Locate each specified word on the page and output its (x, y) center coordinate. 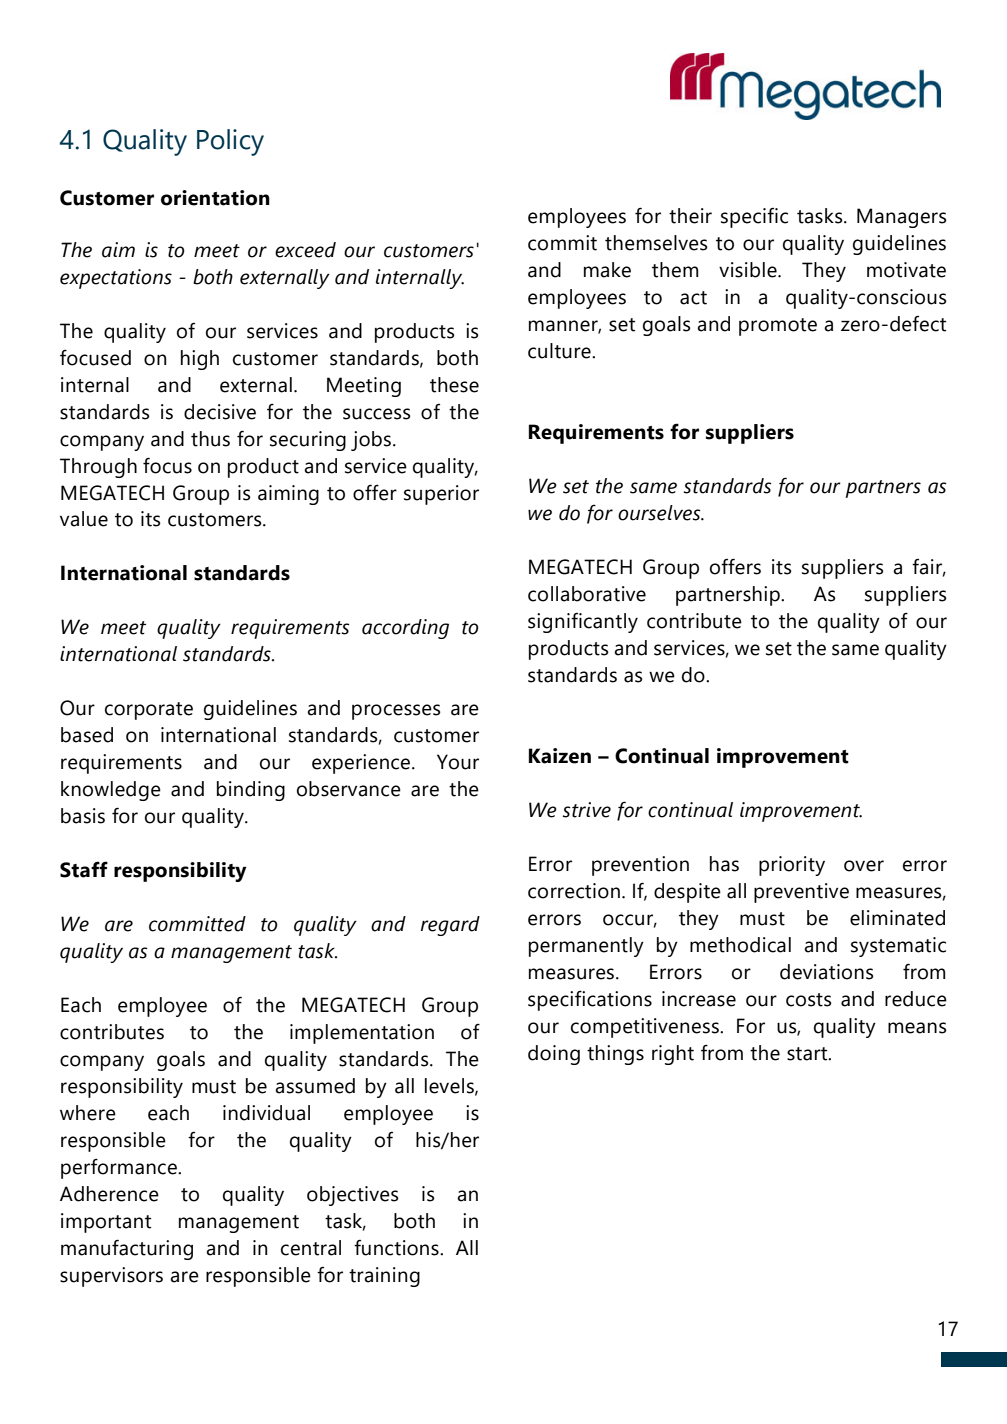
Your (458, 762)
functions (397, 1247)
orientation (215, 198)
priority (792, 866)
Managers (902, 218)
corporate (149, 711)
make (607, 270)
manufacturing (127, 1249)
